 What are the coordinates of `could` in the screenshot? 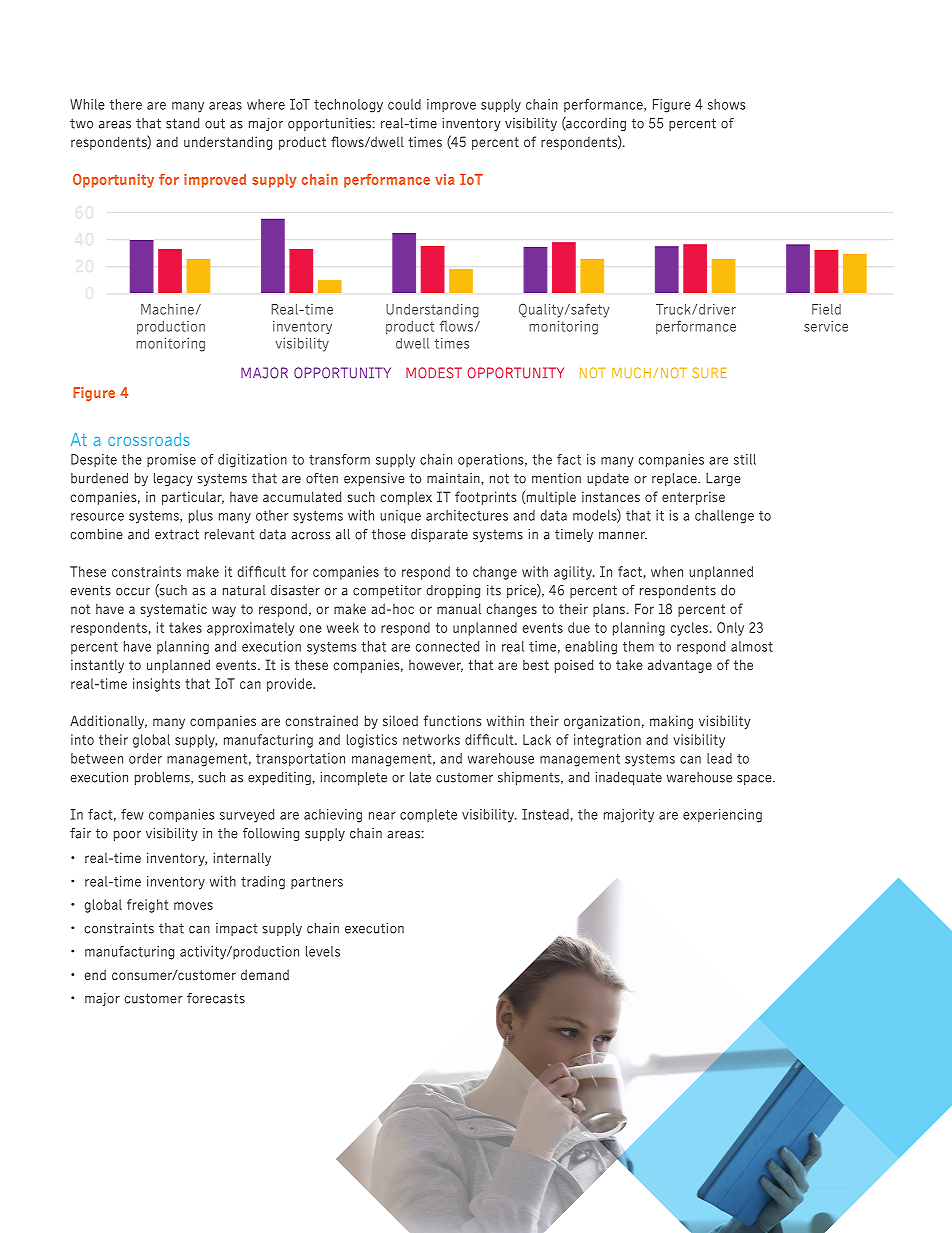 It's located at (404, 104).
